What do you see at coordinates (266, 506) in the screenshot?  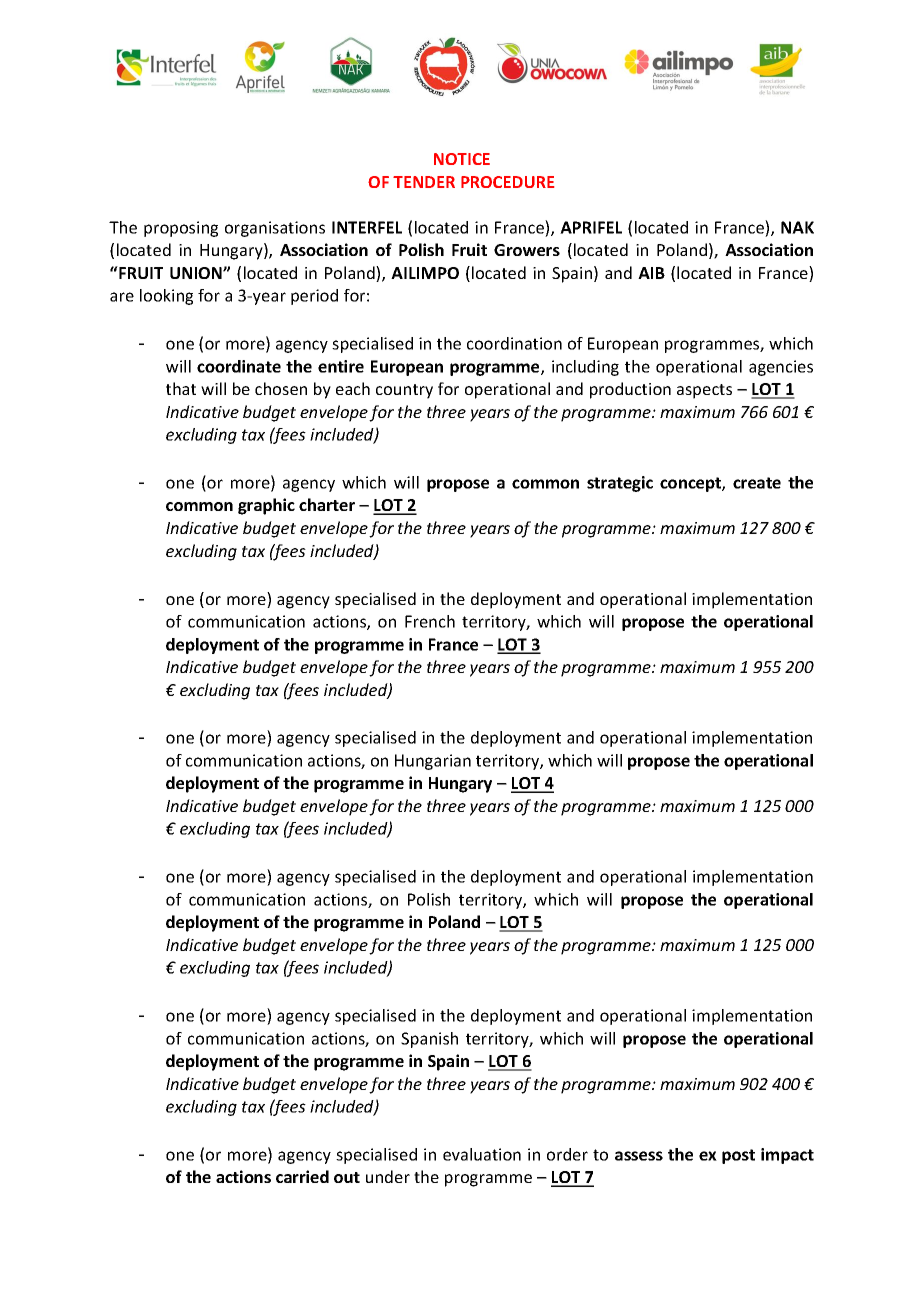 I see `graphic` at bounding box center [266, 506].
